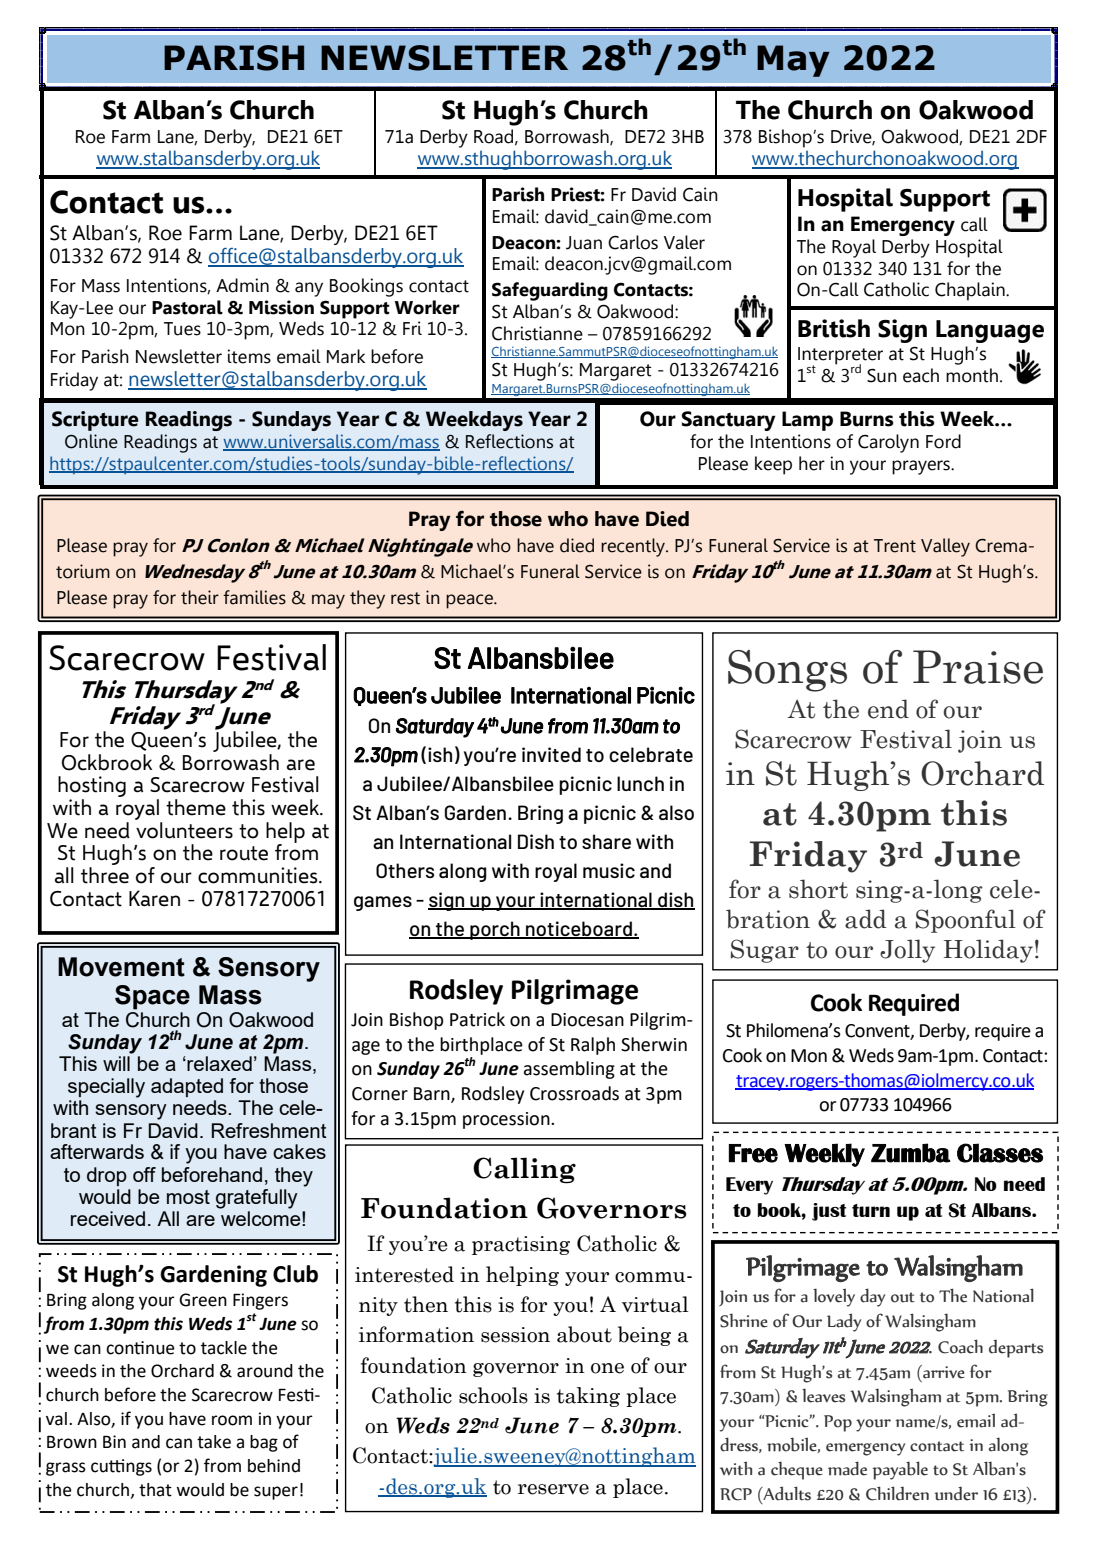  What do you see at coordinates (550, 291) in the screenshot?
I see `Safeguarding` at bounding box center [550, 291].
